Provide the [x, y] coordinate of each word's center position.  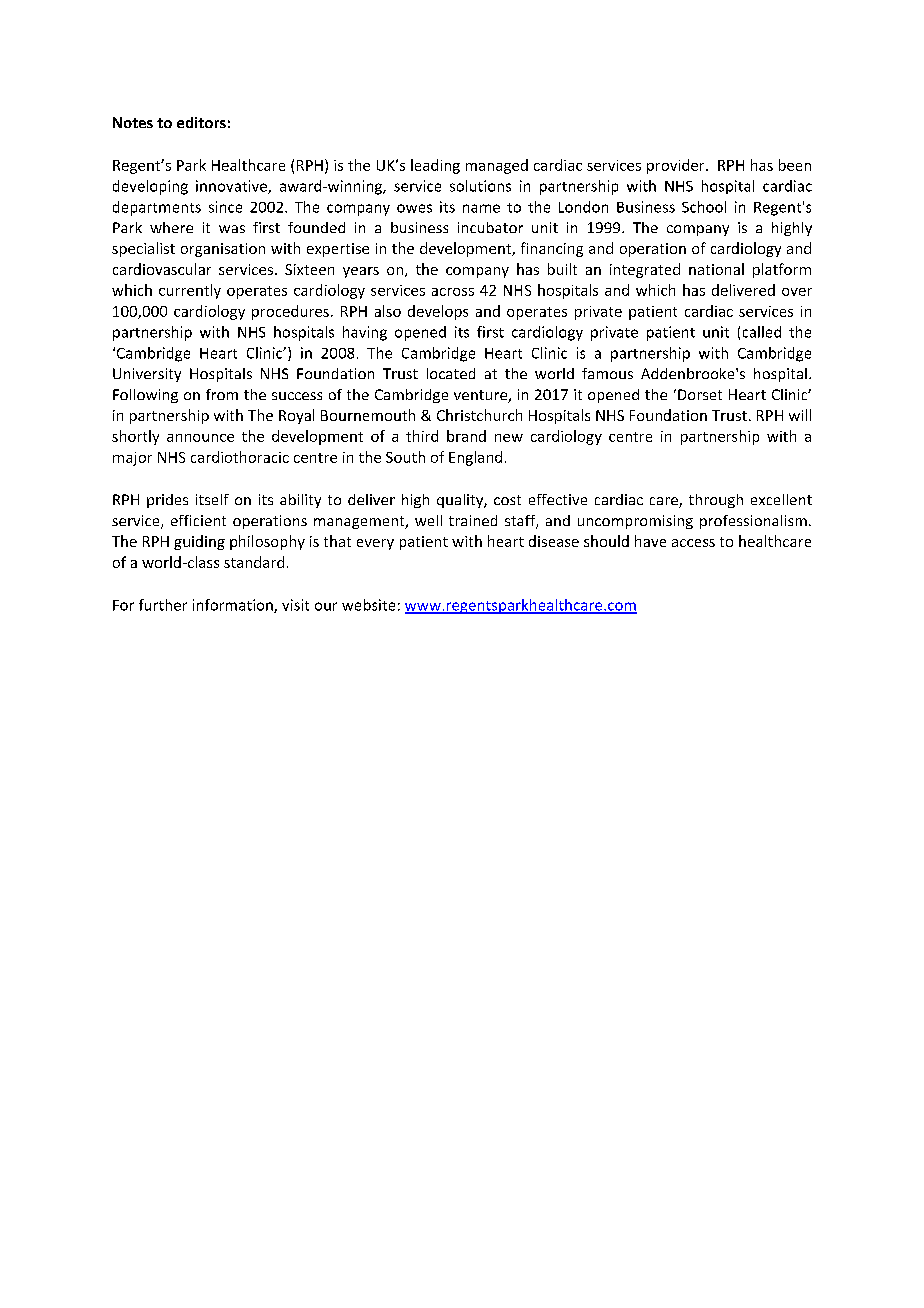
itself [212, 499]
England [475, 458]
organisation [223, 250]
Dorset [700, 394]
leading [435, 166]
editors [201, 122]
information [234, 606]
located [451, 373]
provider [677, 166]
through [716, 501]
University [147, 375]
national [716, 269]
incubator [490, 227]
